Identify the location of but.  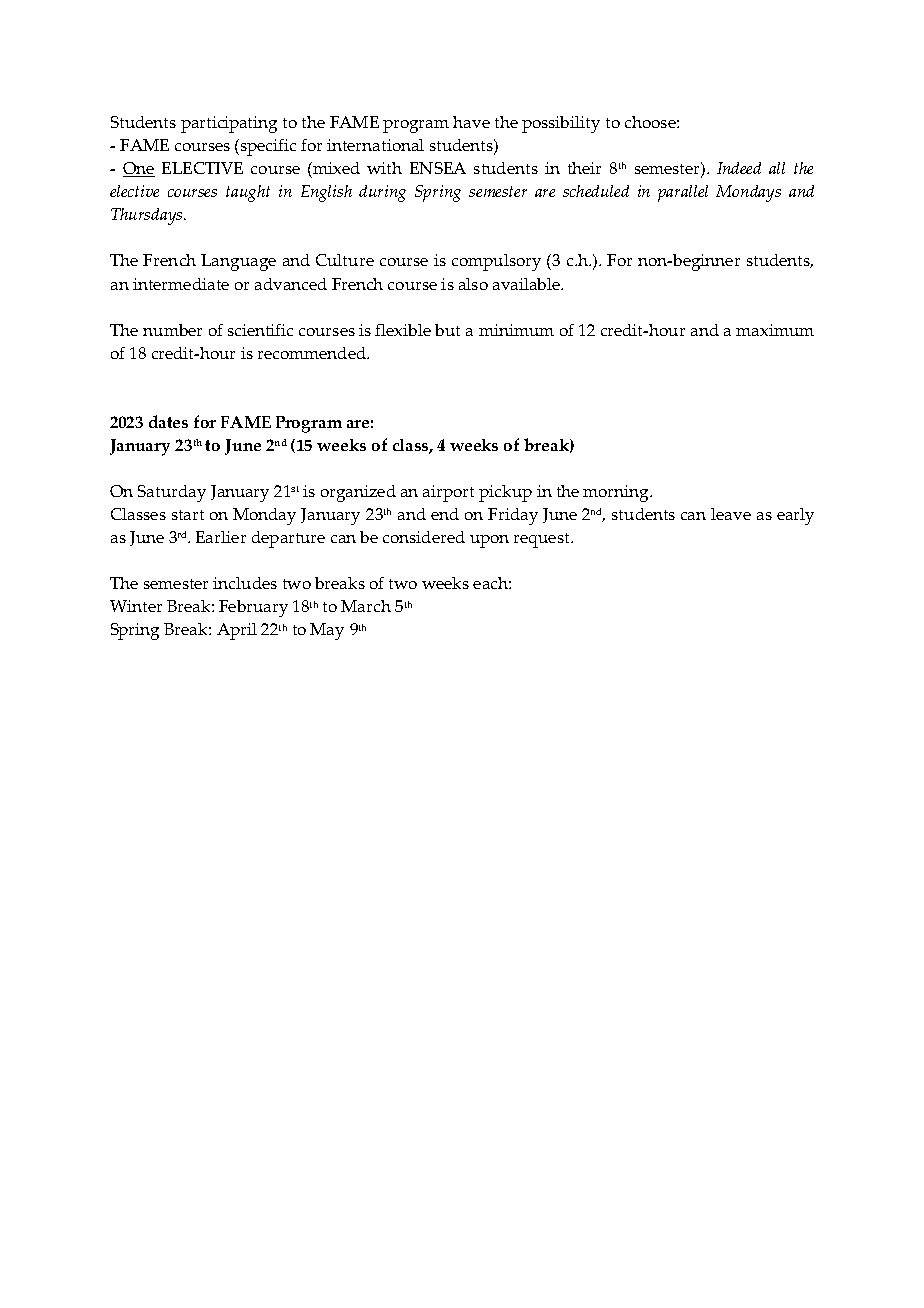
(447, 330).
